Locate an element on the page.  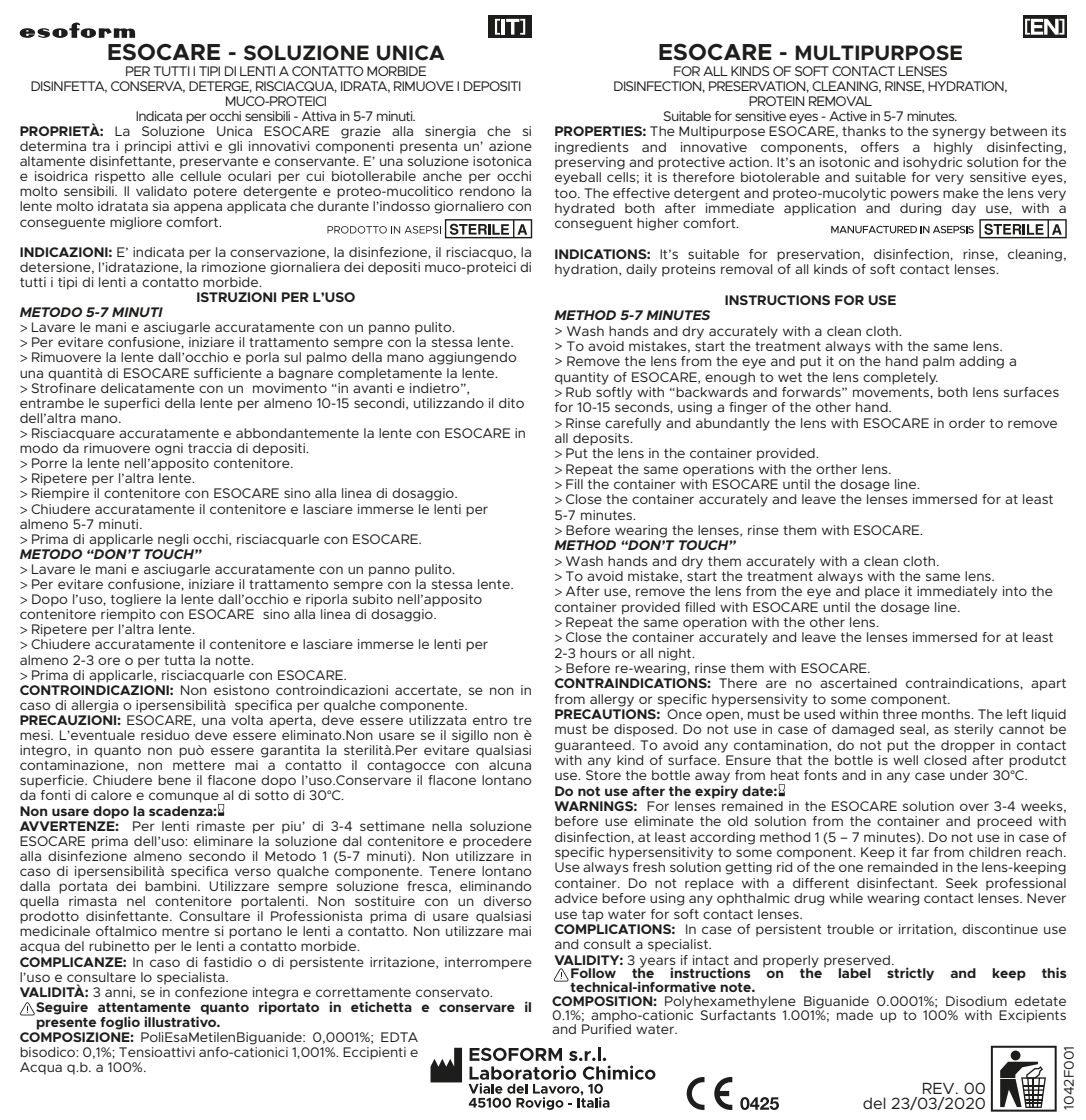
ingredients is located at coordinates (592, 148).
